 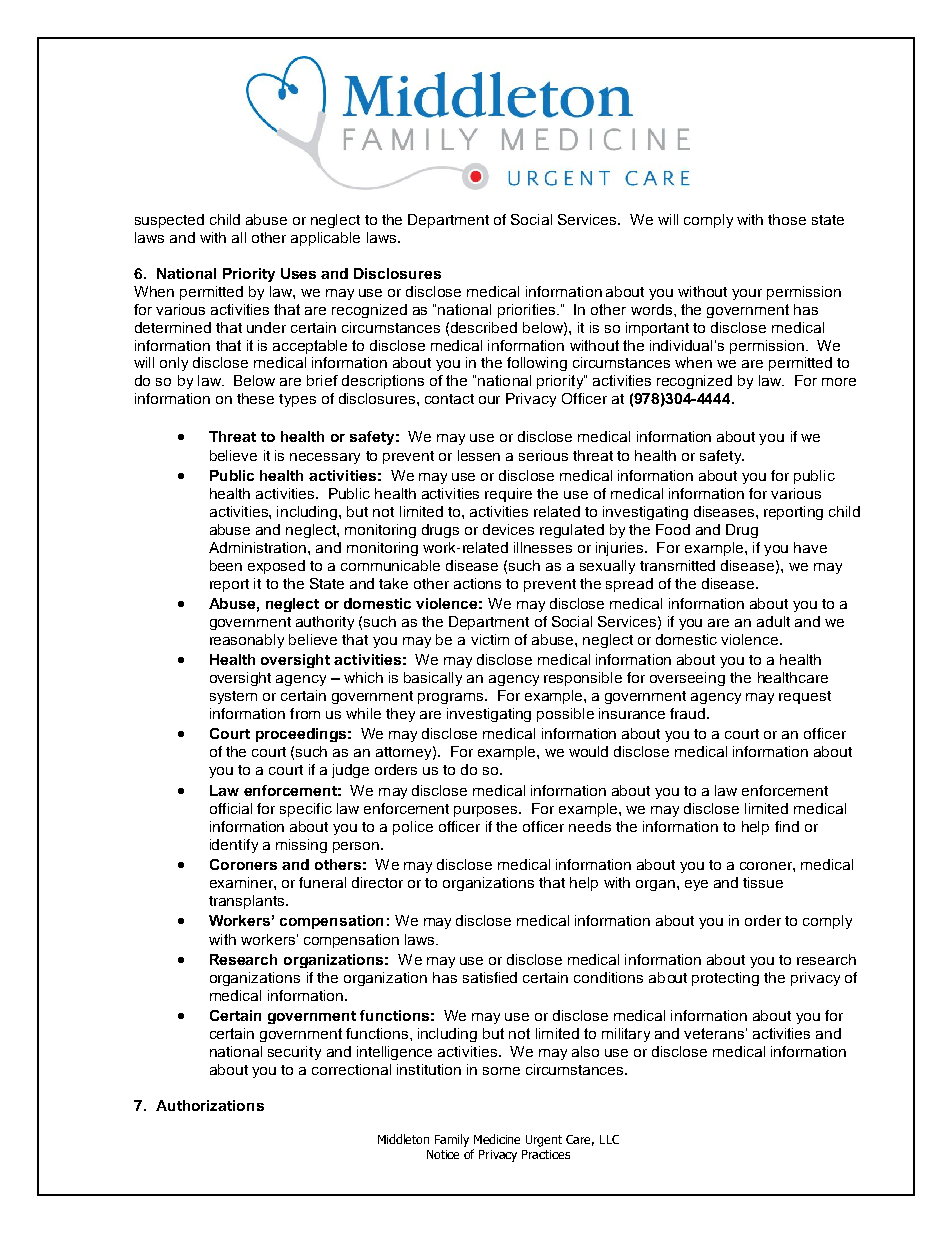 I want to click on Uses, so click(x=298, y=273).
